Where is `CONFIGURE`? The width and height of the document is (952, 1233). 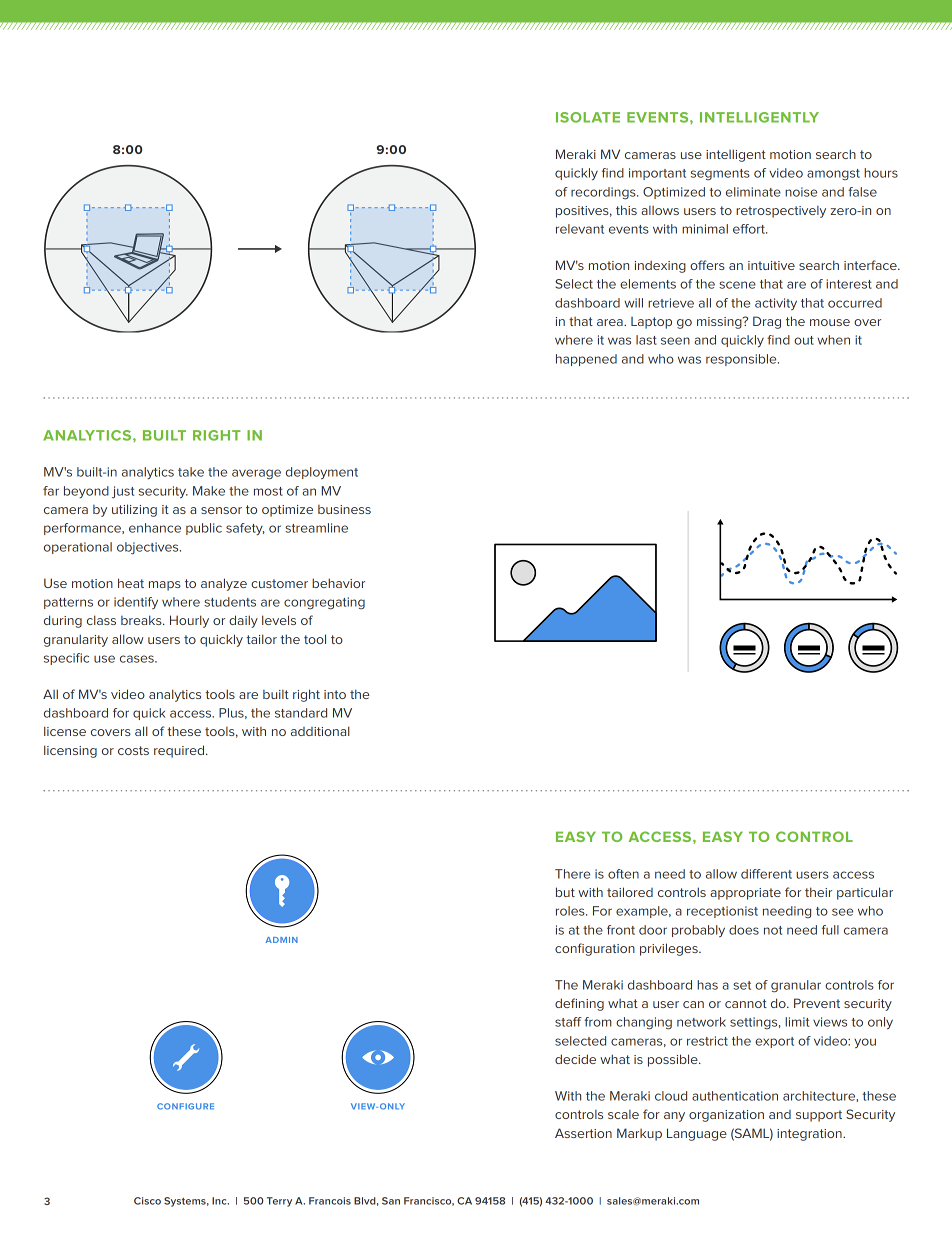 CONFIGURE is located at coordinates (185, 1106).
